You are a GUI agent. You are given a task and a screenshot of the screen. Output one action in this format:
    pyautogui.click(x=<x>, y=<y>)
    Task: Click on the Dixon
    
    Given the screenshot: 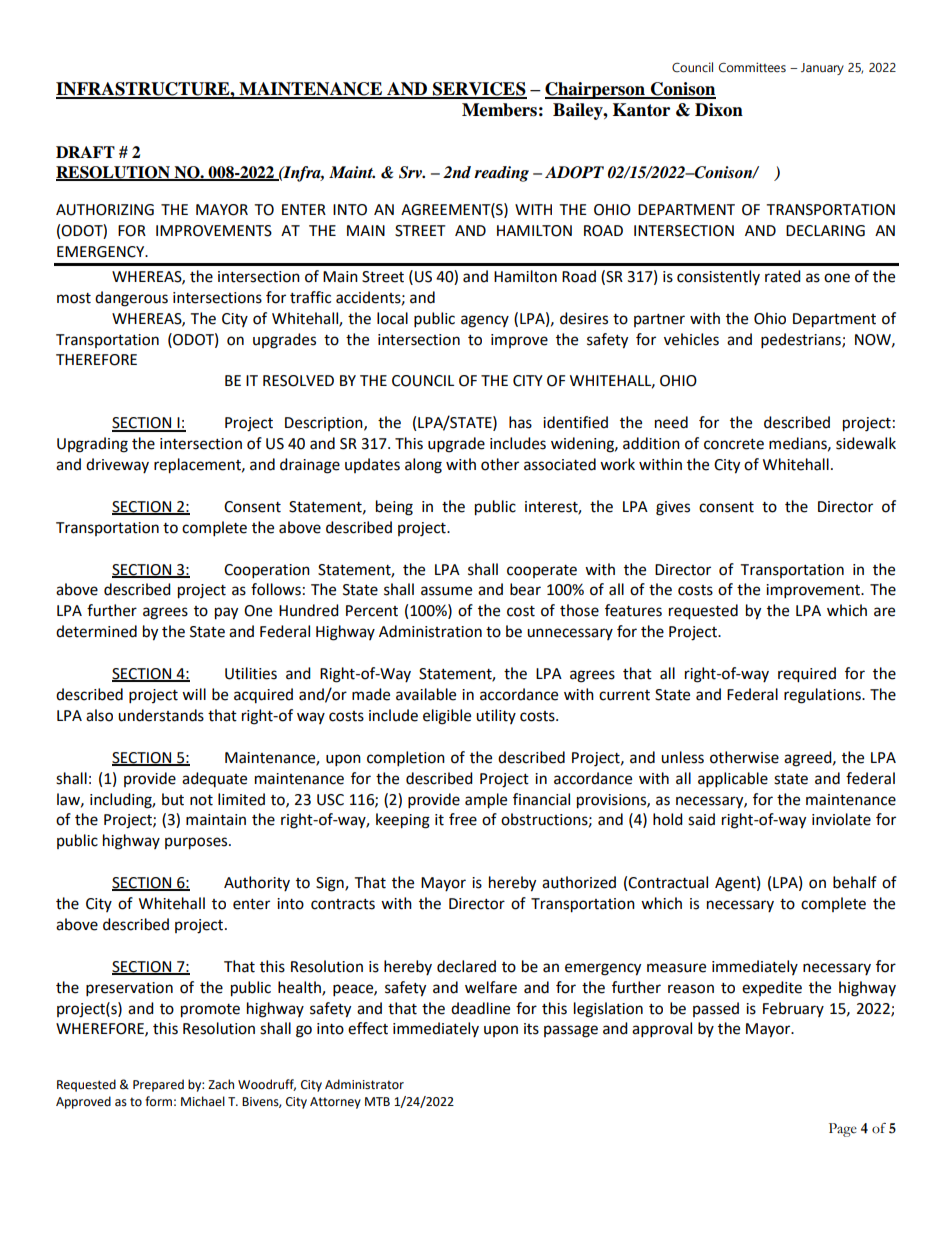 What is the action you would take?
    pyautogui.click(x=719, y=110)
